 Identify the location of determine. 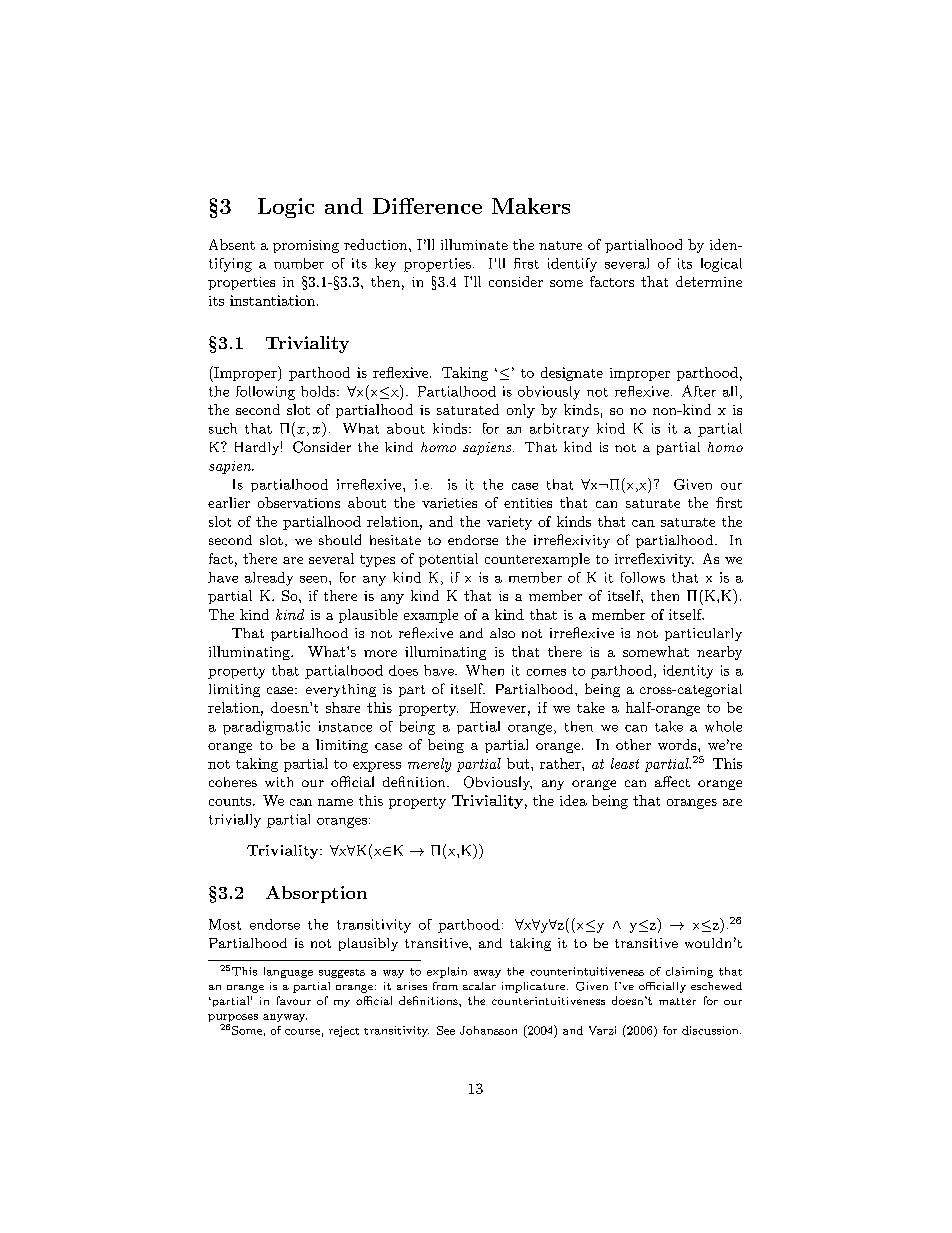
(709, 281).
